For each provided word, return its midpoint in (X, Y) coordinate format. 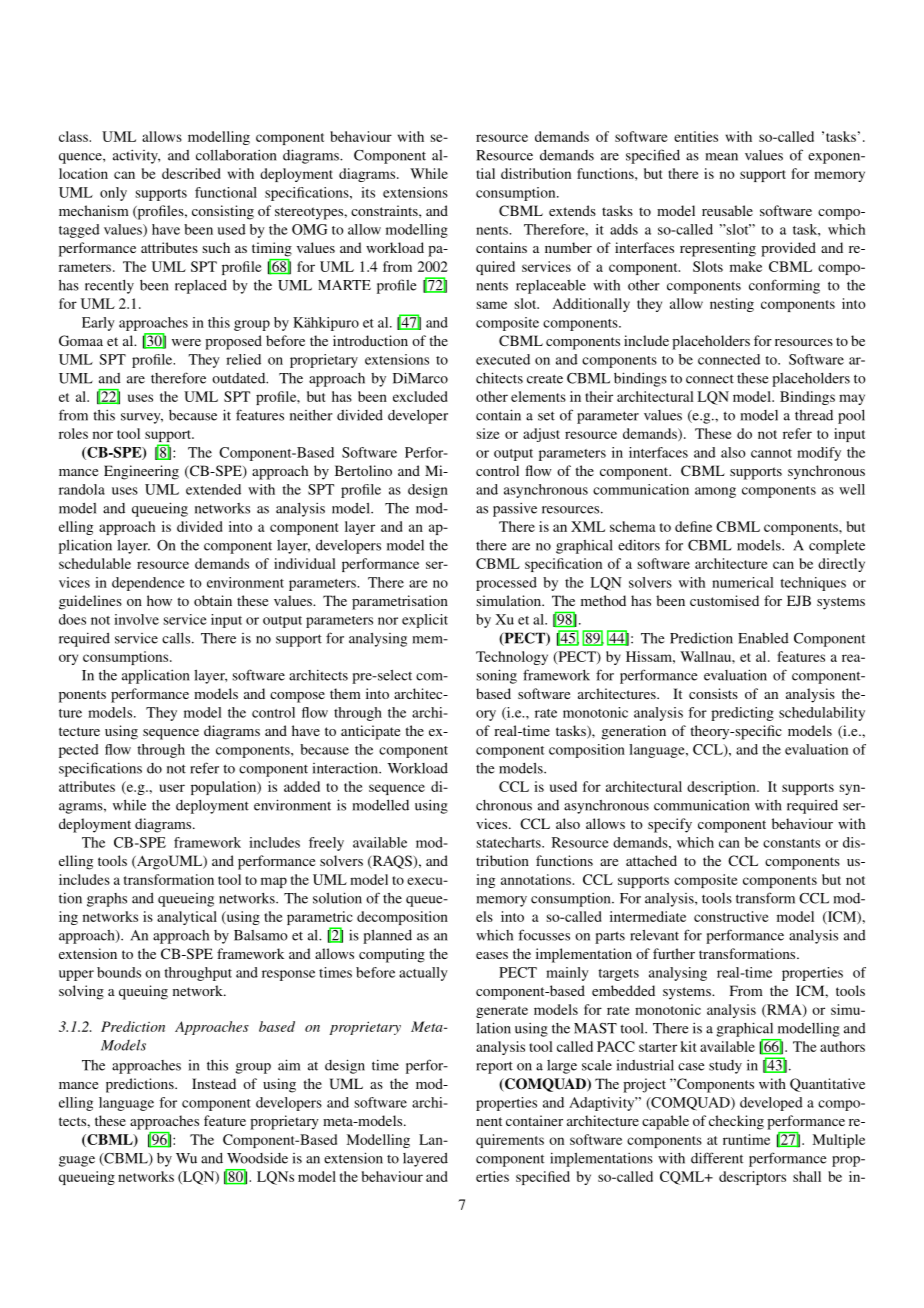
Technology (512, 658)
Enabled (763, 638)
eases (492, 955)
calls (176, 638)
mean (721, 157)
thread (814, 415)
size (488, 433)
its (368, 192)
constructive (731, 916)
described (191, 173)
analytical (187, 918)
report (494, 1067)
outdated (240, 378)
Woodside (257, 1158)
